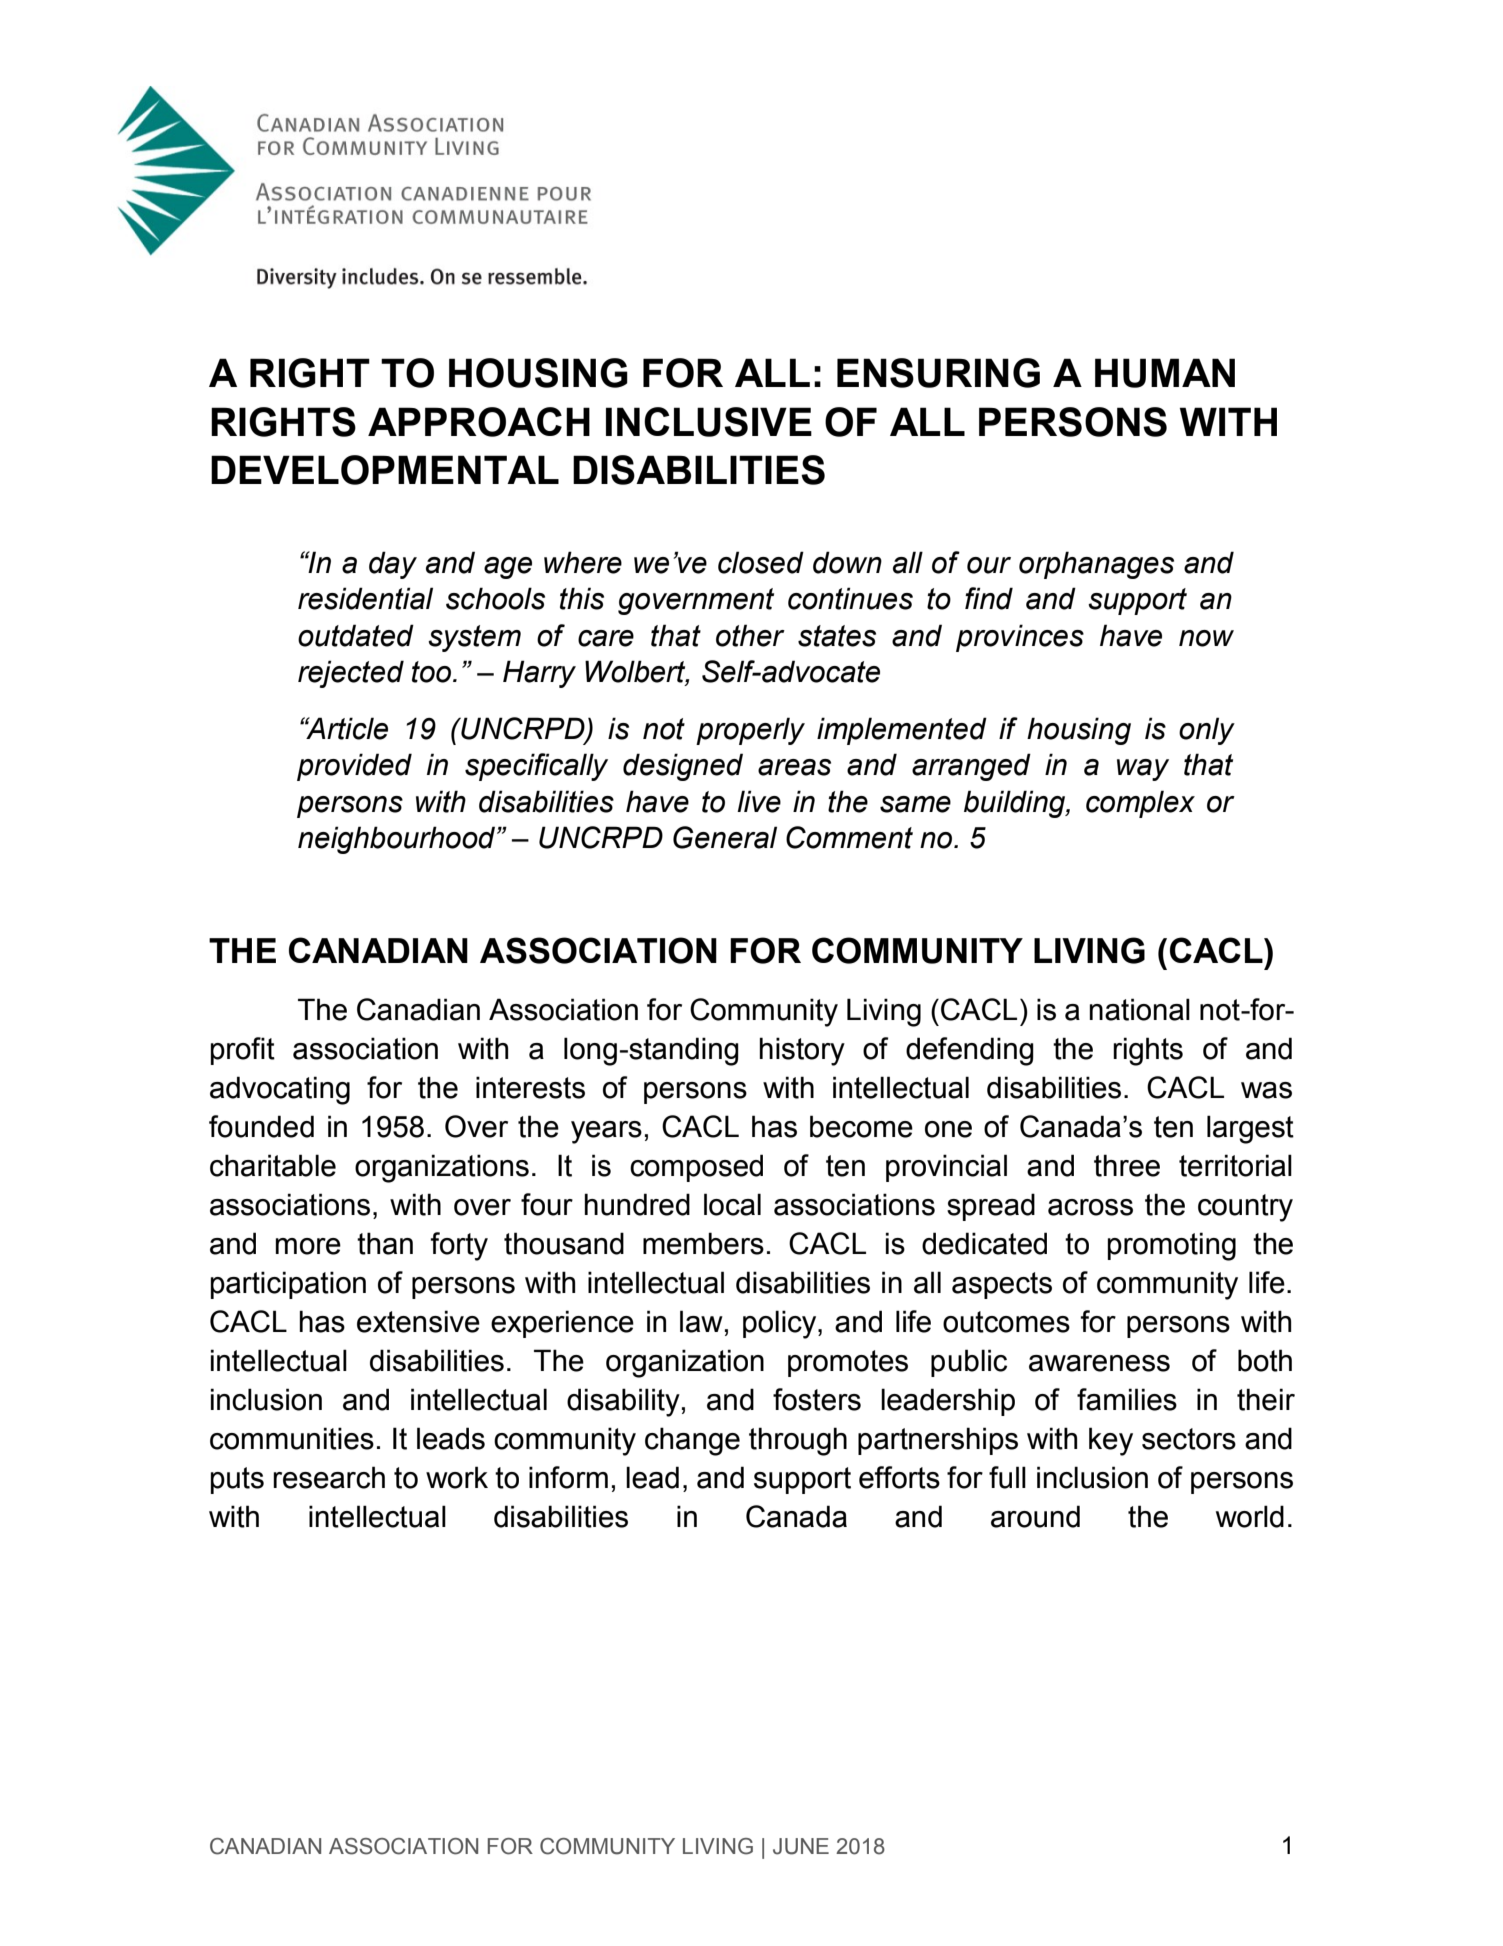 Image resolution: width=1503 pixels, height=1946 pixels. What do you see at coordinates (398, 840) in the screenshot?
I see `neighbourhood` at bounding box center [398, 840].
